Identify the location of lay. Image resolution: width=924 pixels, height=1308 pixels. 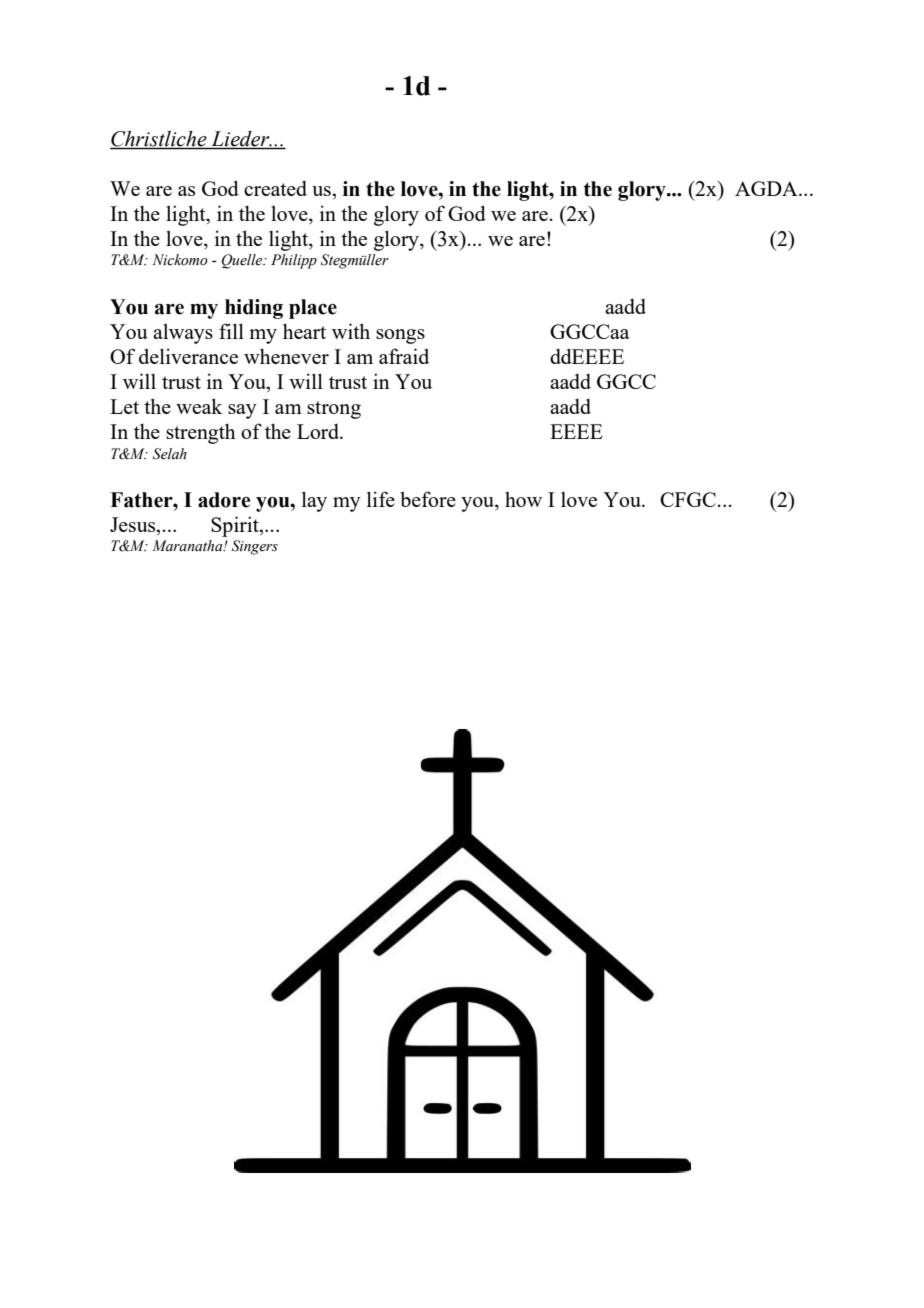
(314, 501).
